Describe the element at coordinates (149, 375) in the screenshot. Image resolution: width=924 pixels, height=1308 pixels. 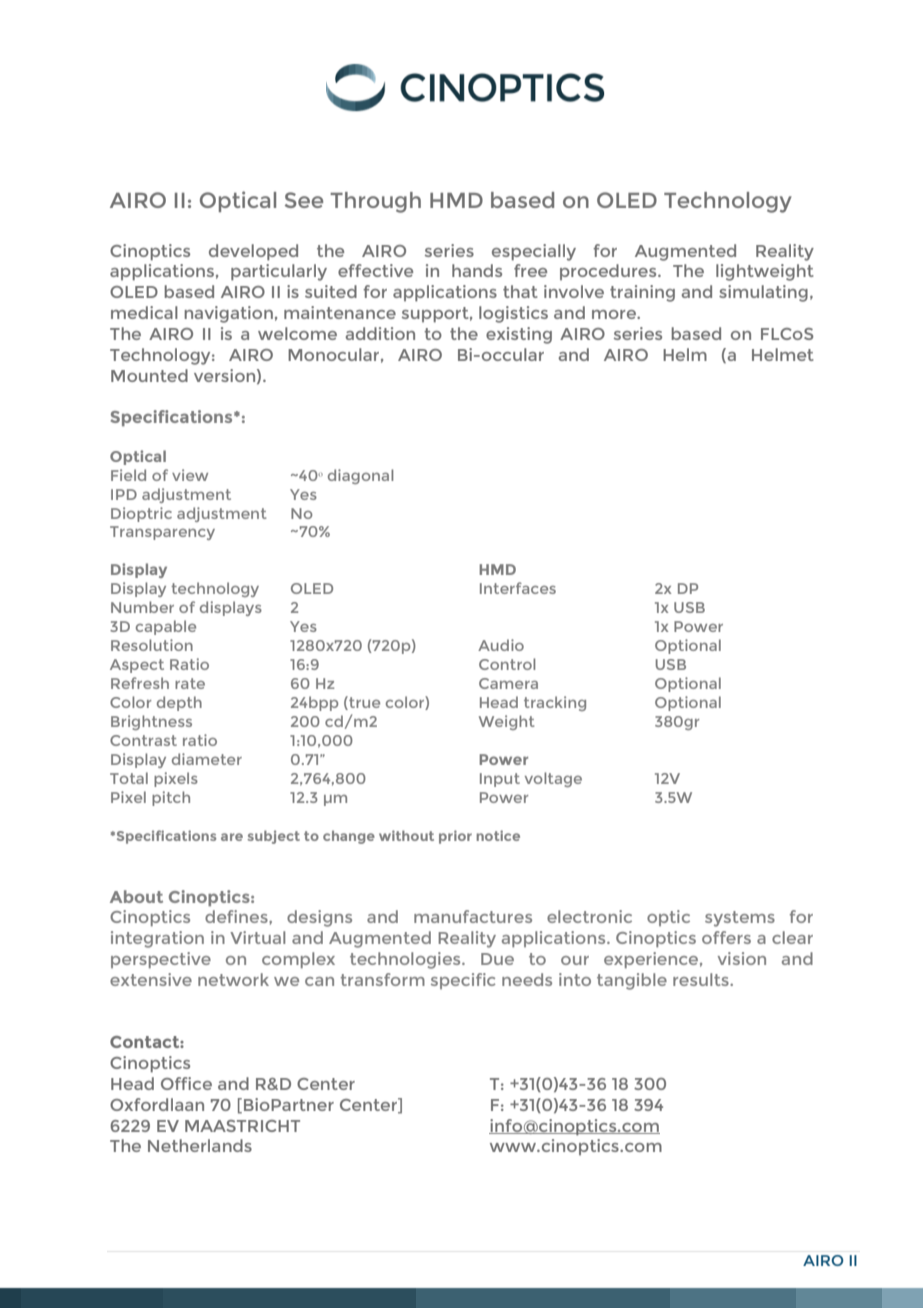
I see `Mounted` at that location.
